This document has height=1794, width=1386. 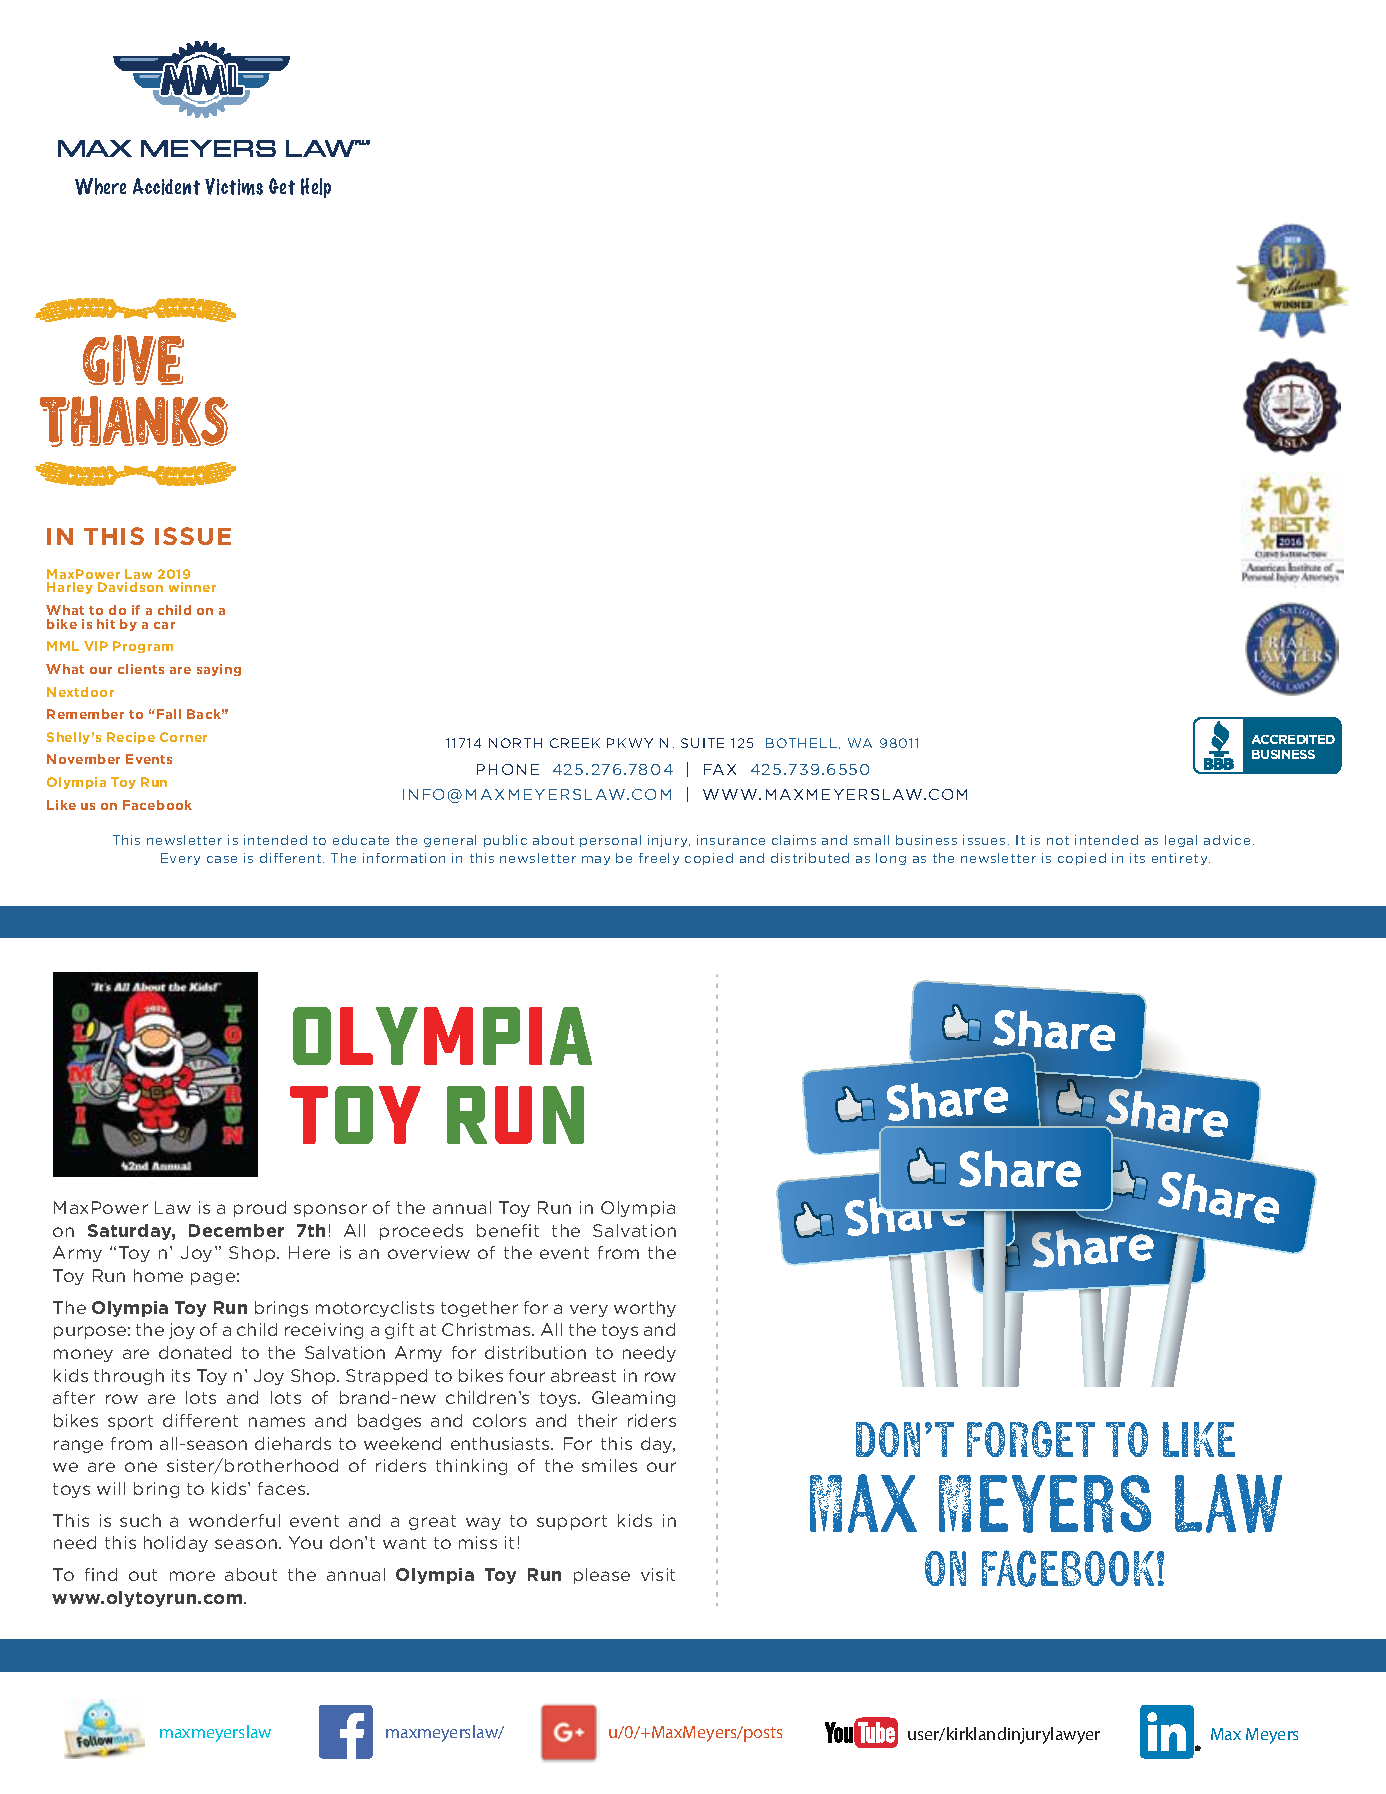 What do you see at coordinates (234, 186) in the document?
I see `Victims` at bounding box center [234, 186].
